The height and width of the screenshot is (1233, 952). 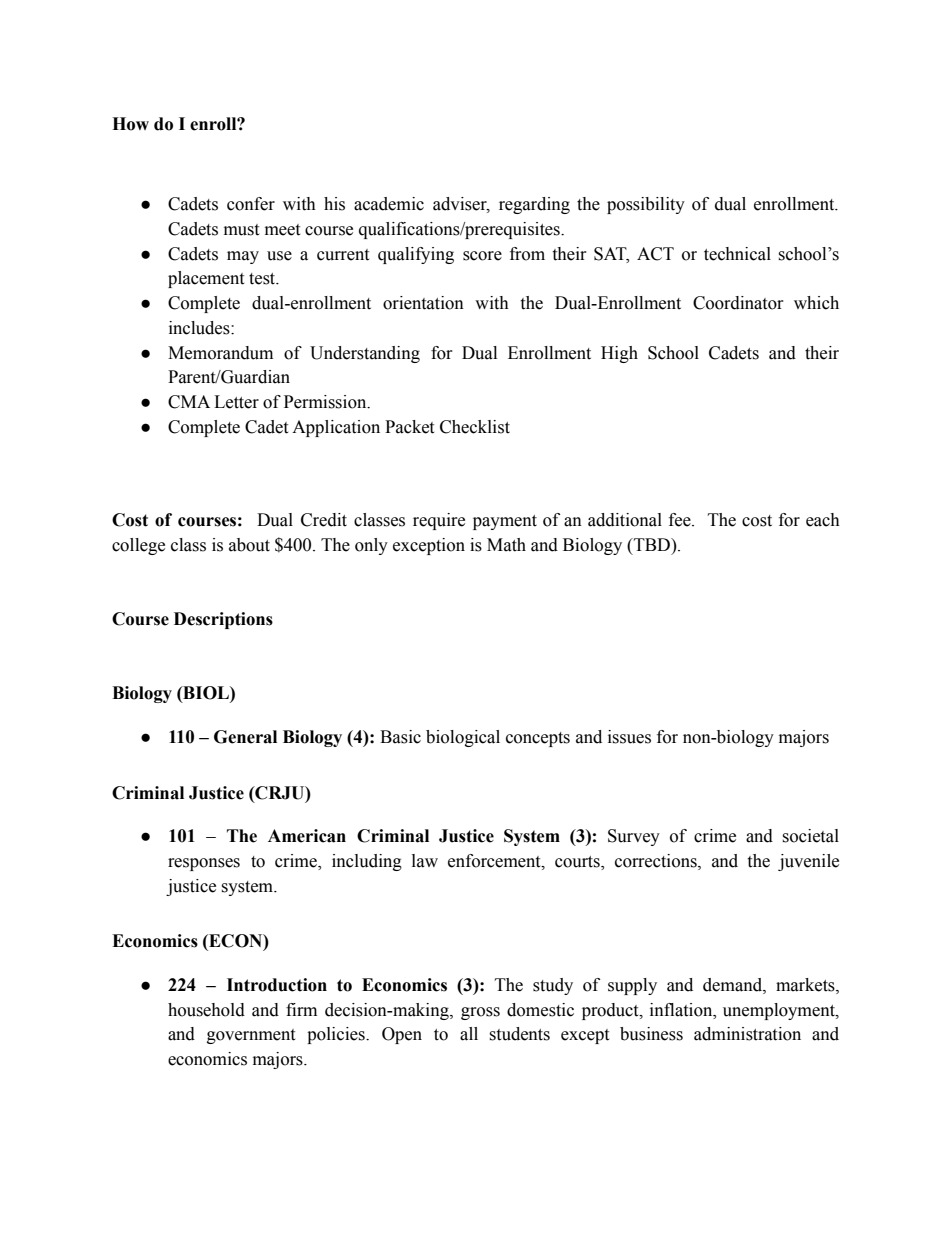 I want to click on societal, so click(x=810, y=836).
